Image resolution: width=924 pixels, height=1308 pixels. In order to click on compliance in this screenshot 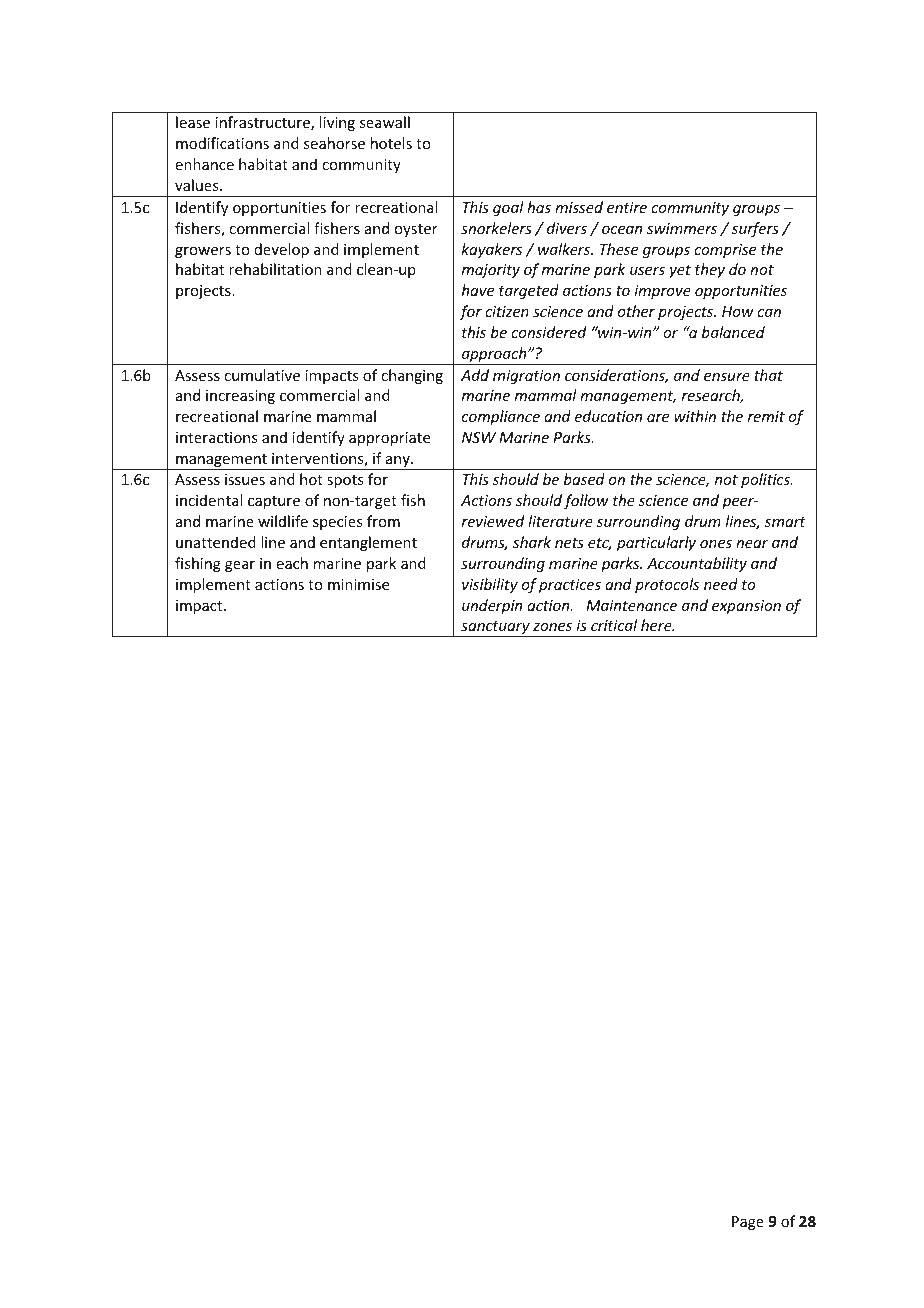, I will do `click(501, 417)`.
